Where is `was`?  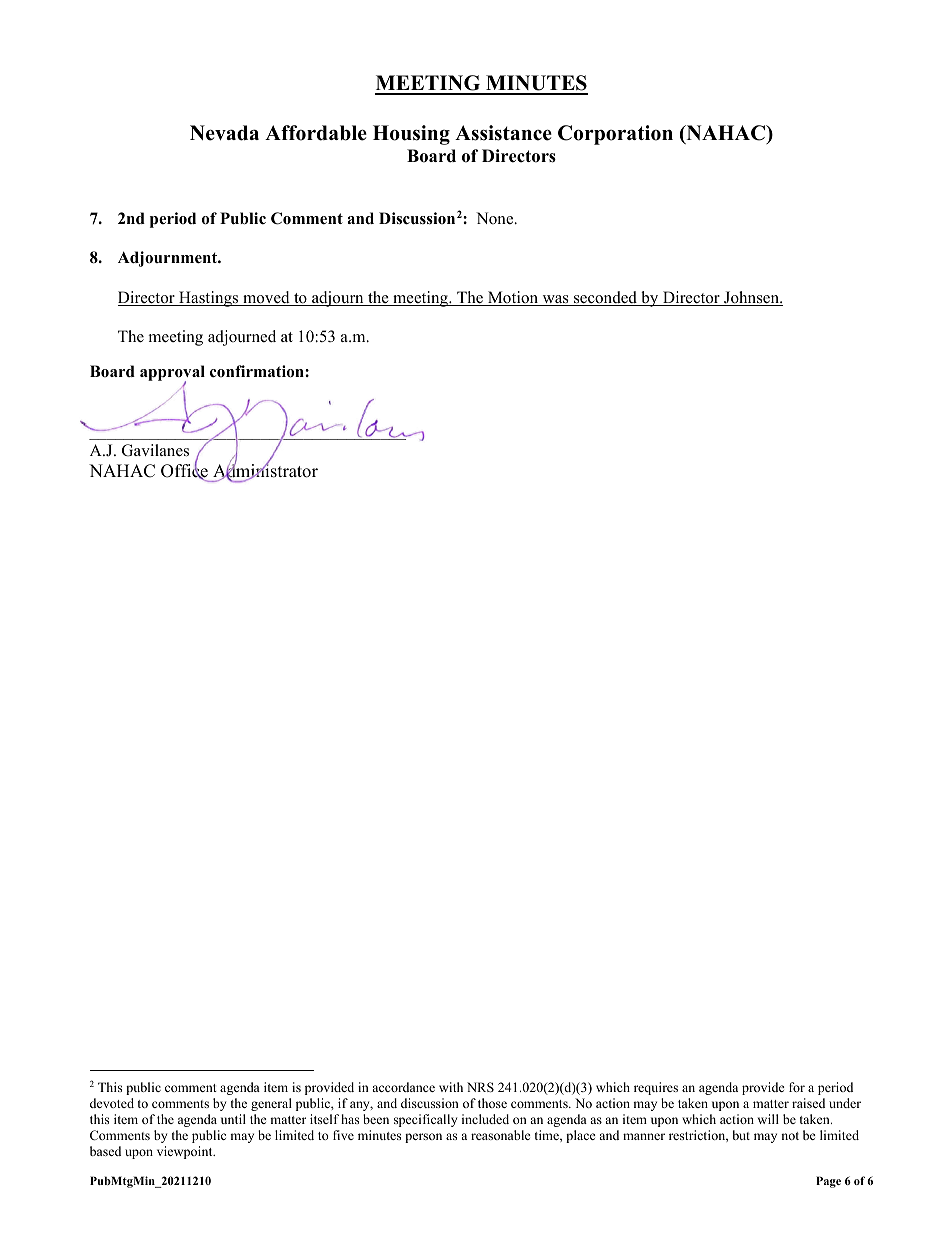
was is located at coordinates (555, 300).
